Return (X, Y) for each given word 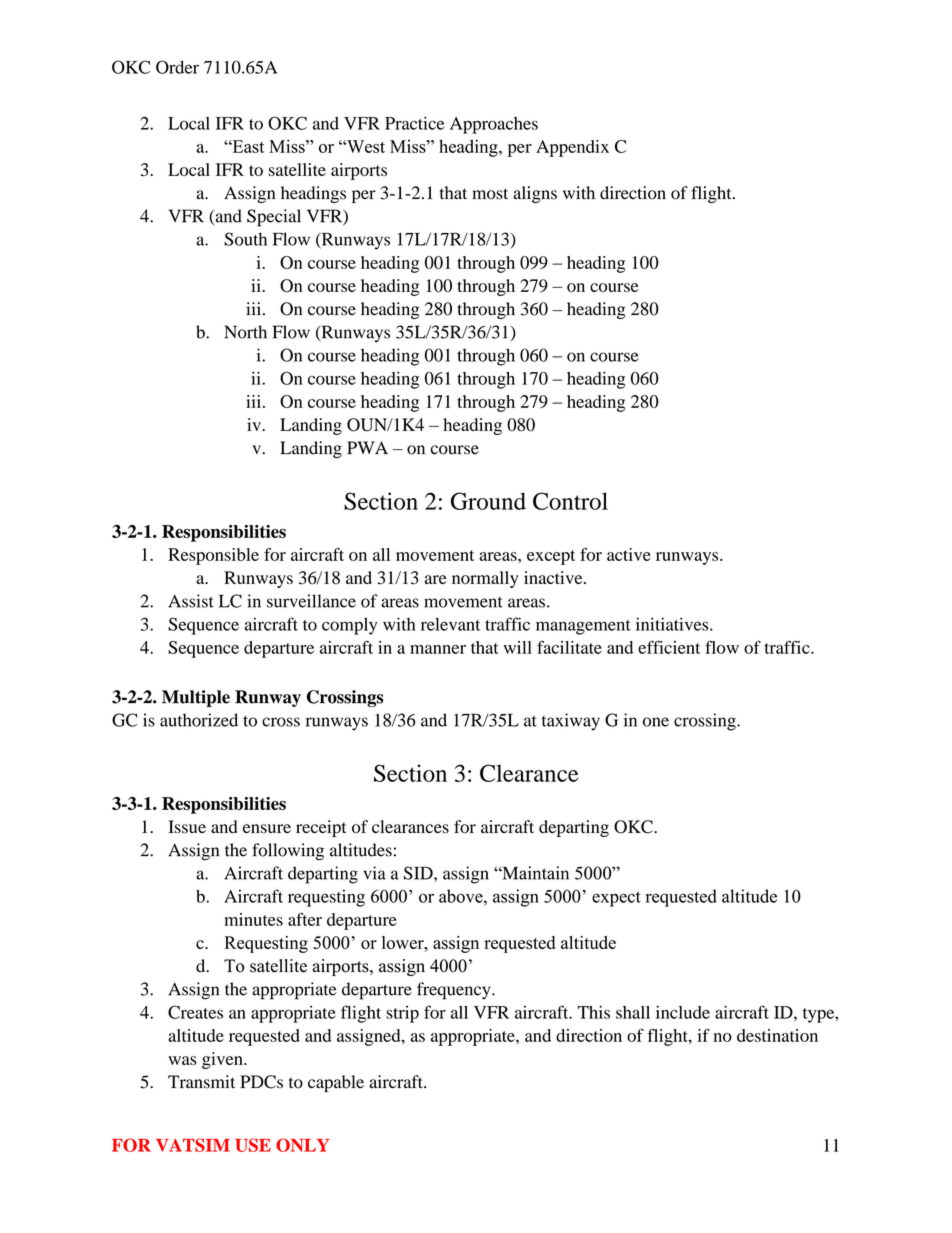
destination (777, 1035)
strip (402, 1014)
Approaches (494, 125)
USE (253, 1145)
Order (177, 67)
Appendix (572, 148)
